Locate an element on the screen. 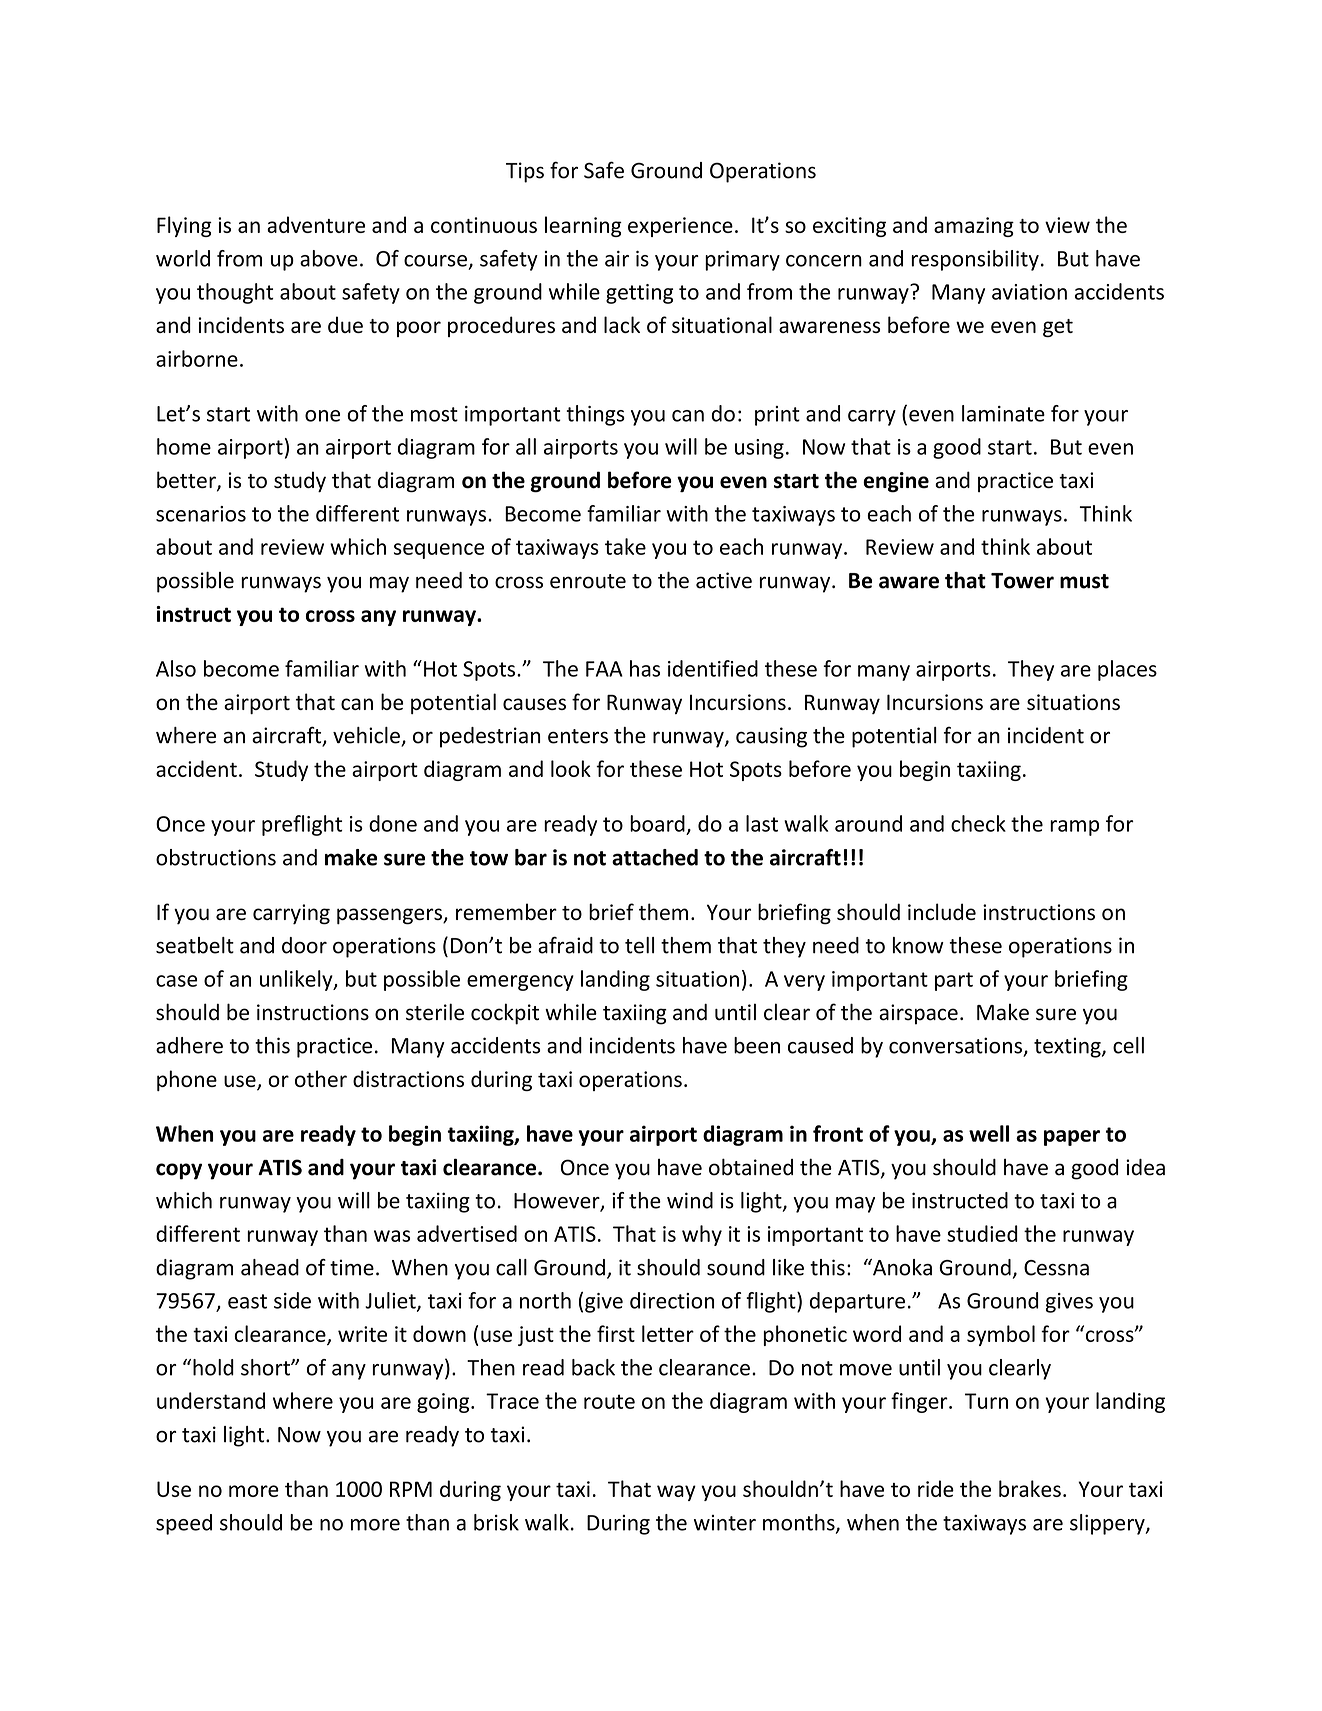 Image resolution: width=1322 pixels, height=1711 pixels. has is located at coordinates (645, 668).
